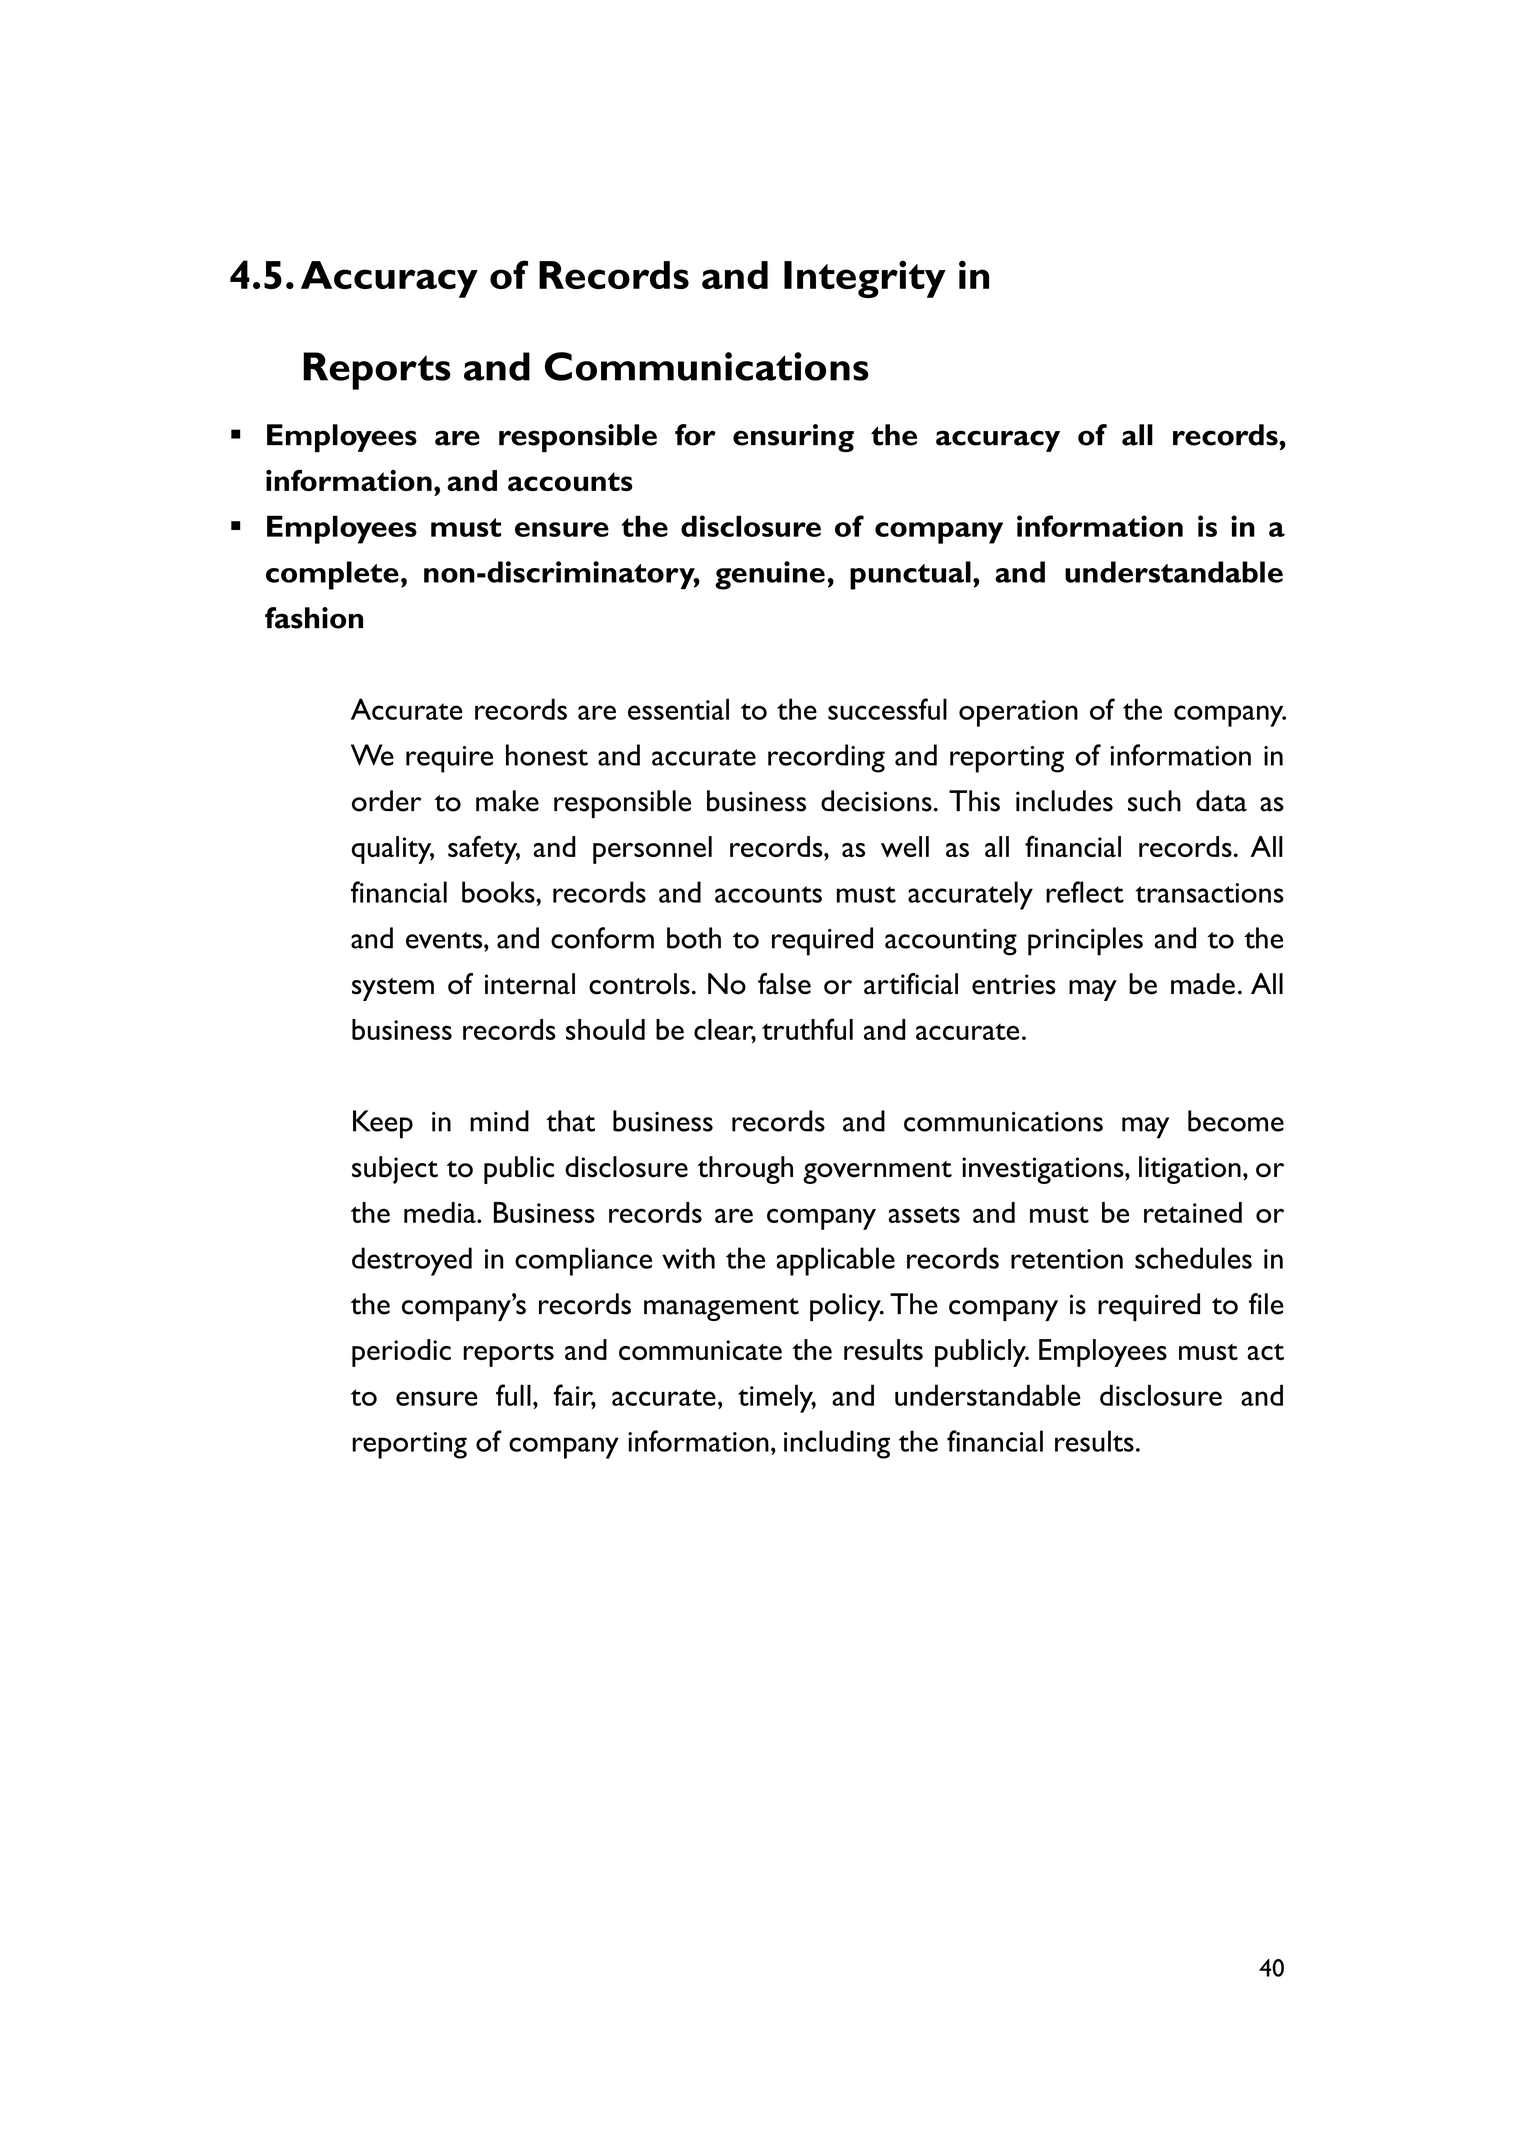 The height and width of the screenshot is (2139, 1513). What do you see at coordinates (513, 1395) in the screenshot?
I see `full` at bounding box center [513, 1395].
